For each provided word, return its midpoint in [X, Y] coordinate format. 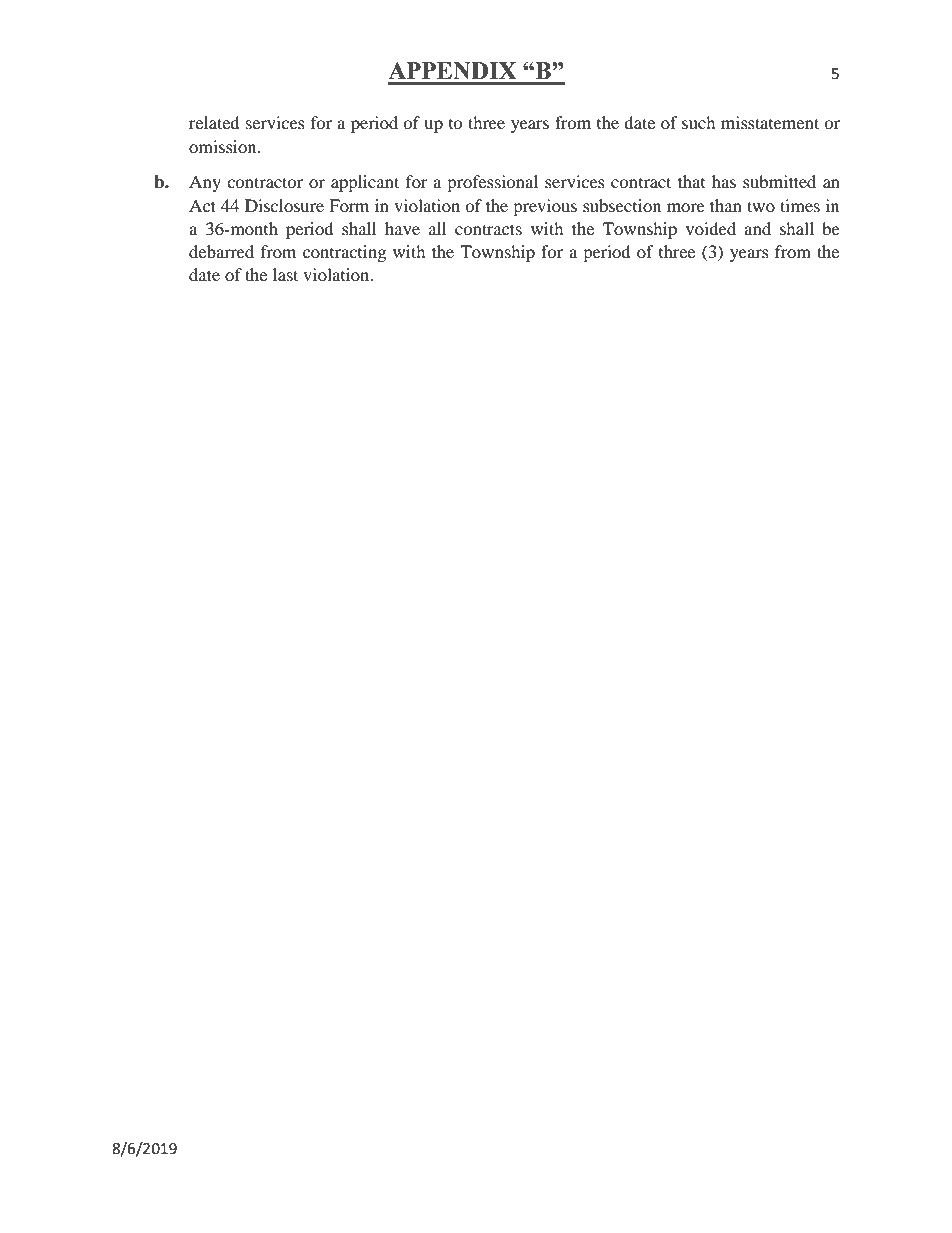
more [686, 207]
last [285, 274]
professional [492, 183]
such [699, 122]
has [724, 181]
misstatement [770, 122]
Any [205, 183]
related [214, 122]
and [757, 228]
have [402, 228]
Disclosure [284, 205]
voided [711, 228]
